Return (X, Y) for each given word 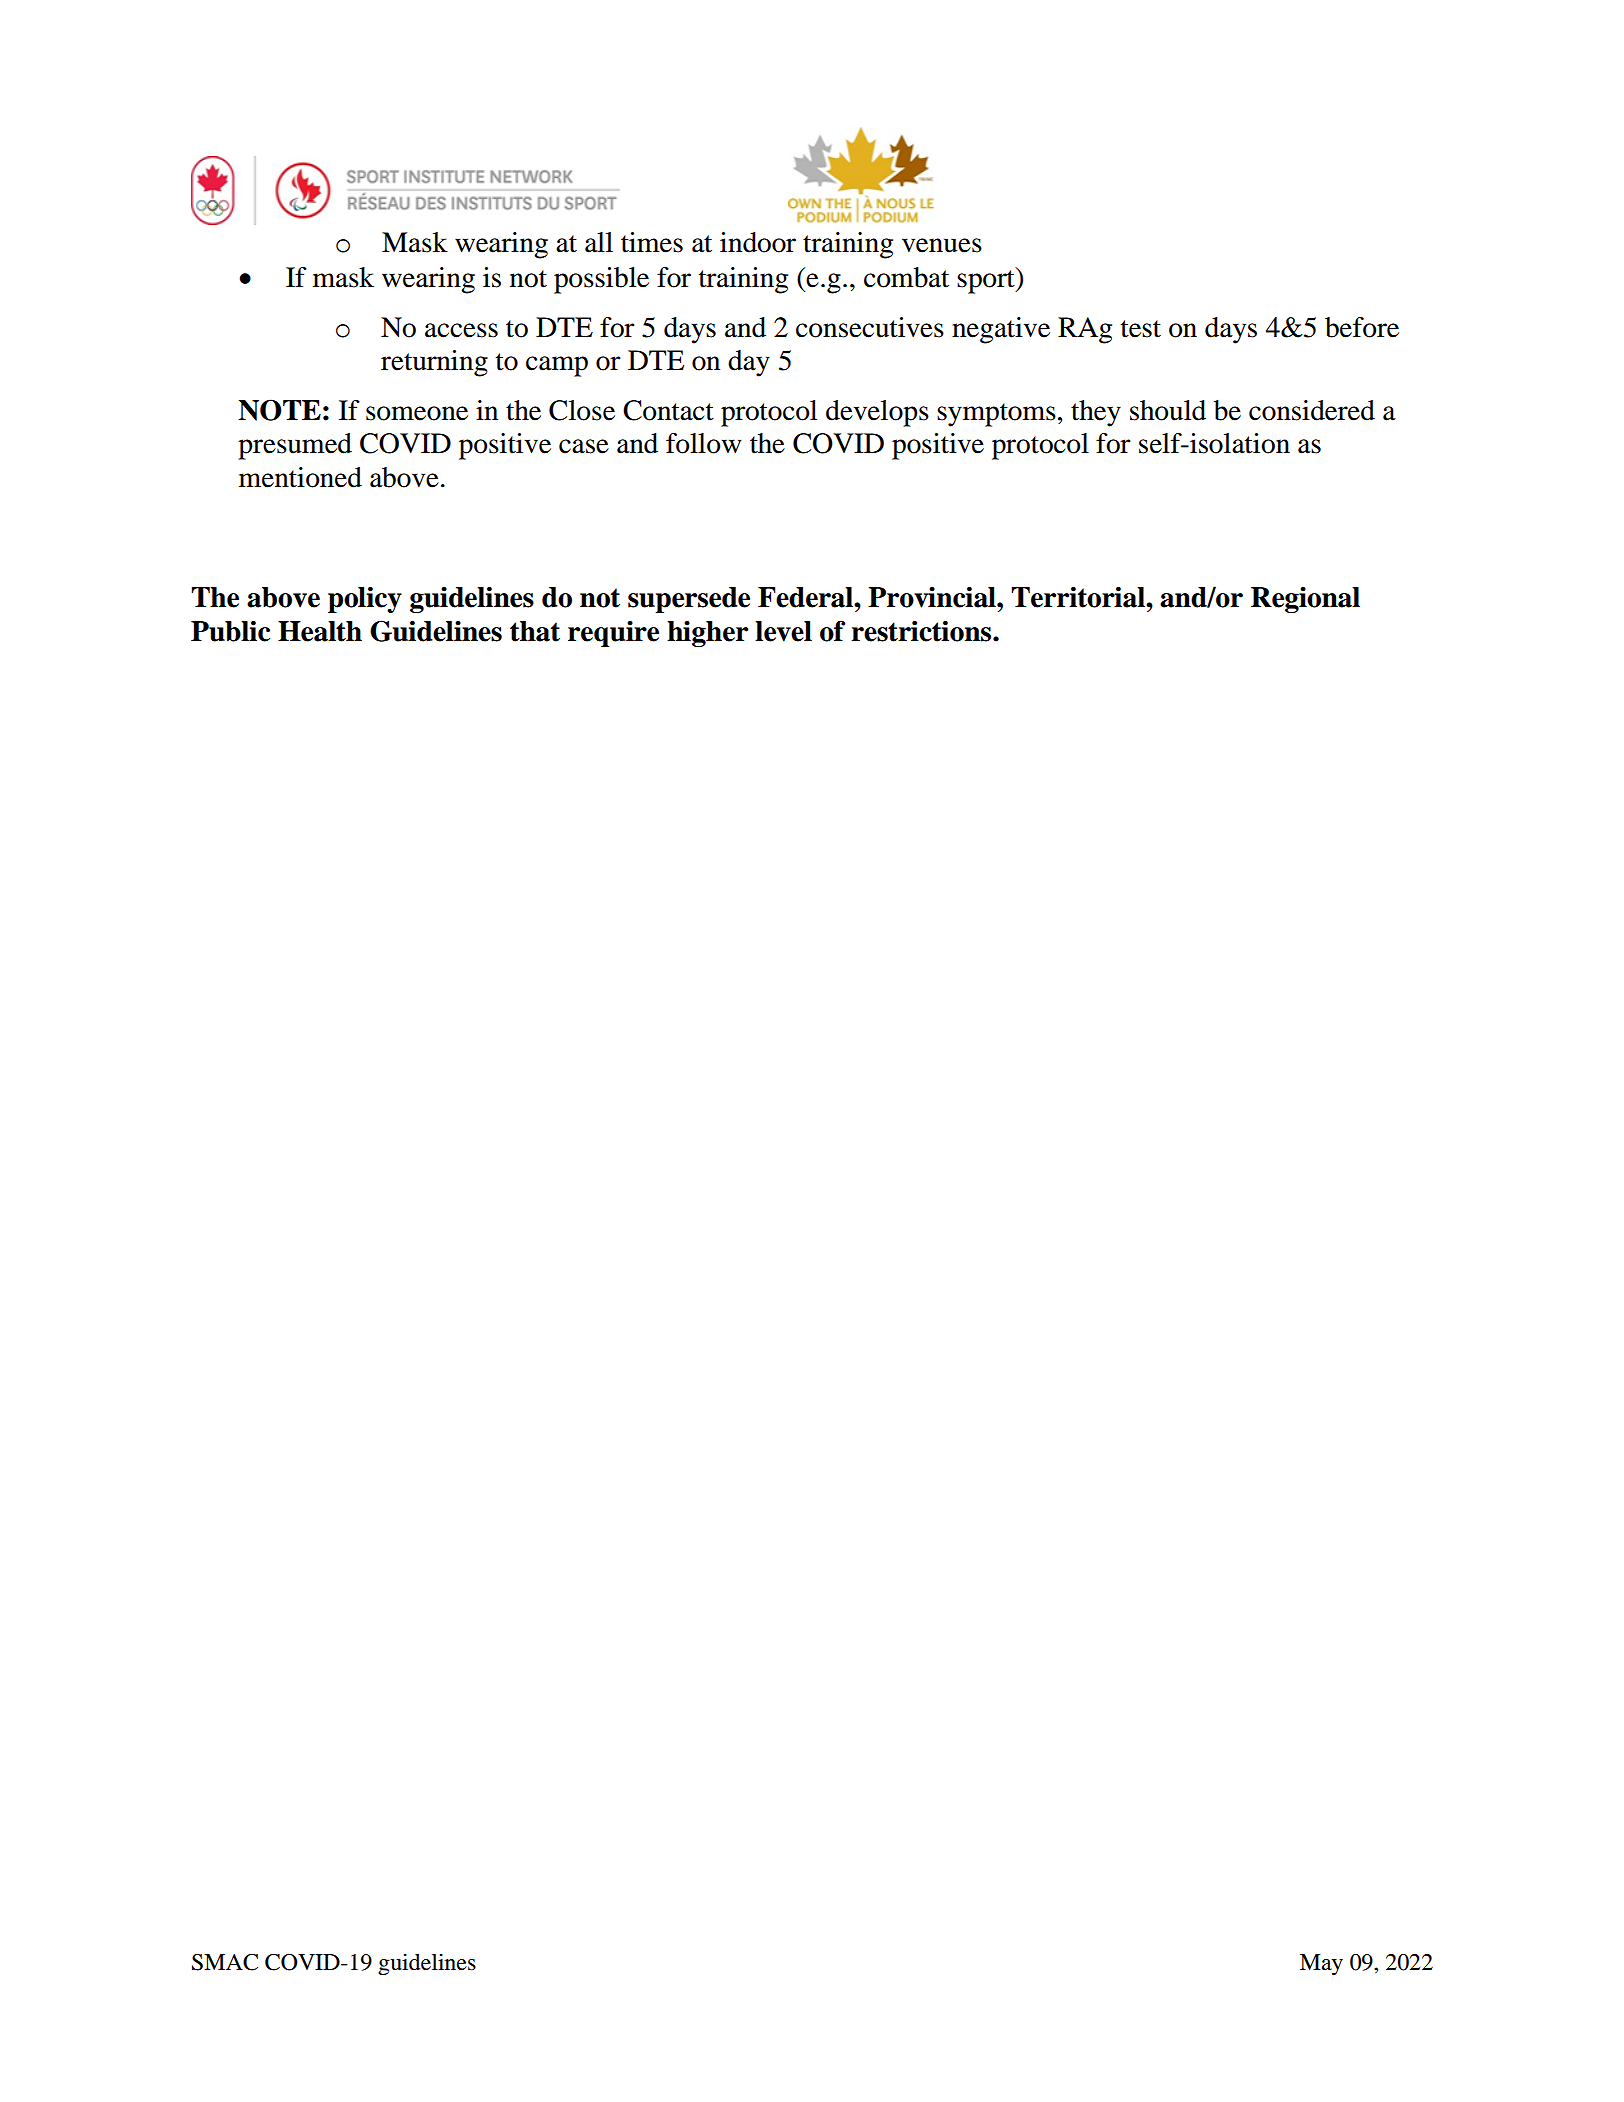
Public (230, 631)
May (1321, 1964)
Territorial (1079, 597)
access (461, 330)
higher (707, 634)
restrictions (922, 631)
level (783, 631)
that (535, 631)
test (1141, 329)
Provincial (933, 597)
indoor (758, 242)
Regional (1305, 600)
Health (320, 631)
